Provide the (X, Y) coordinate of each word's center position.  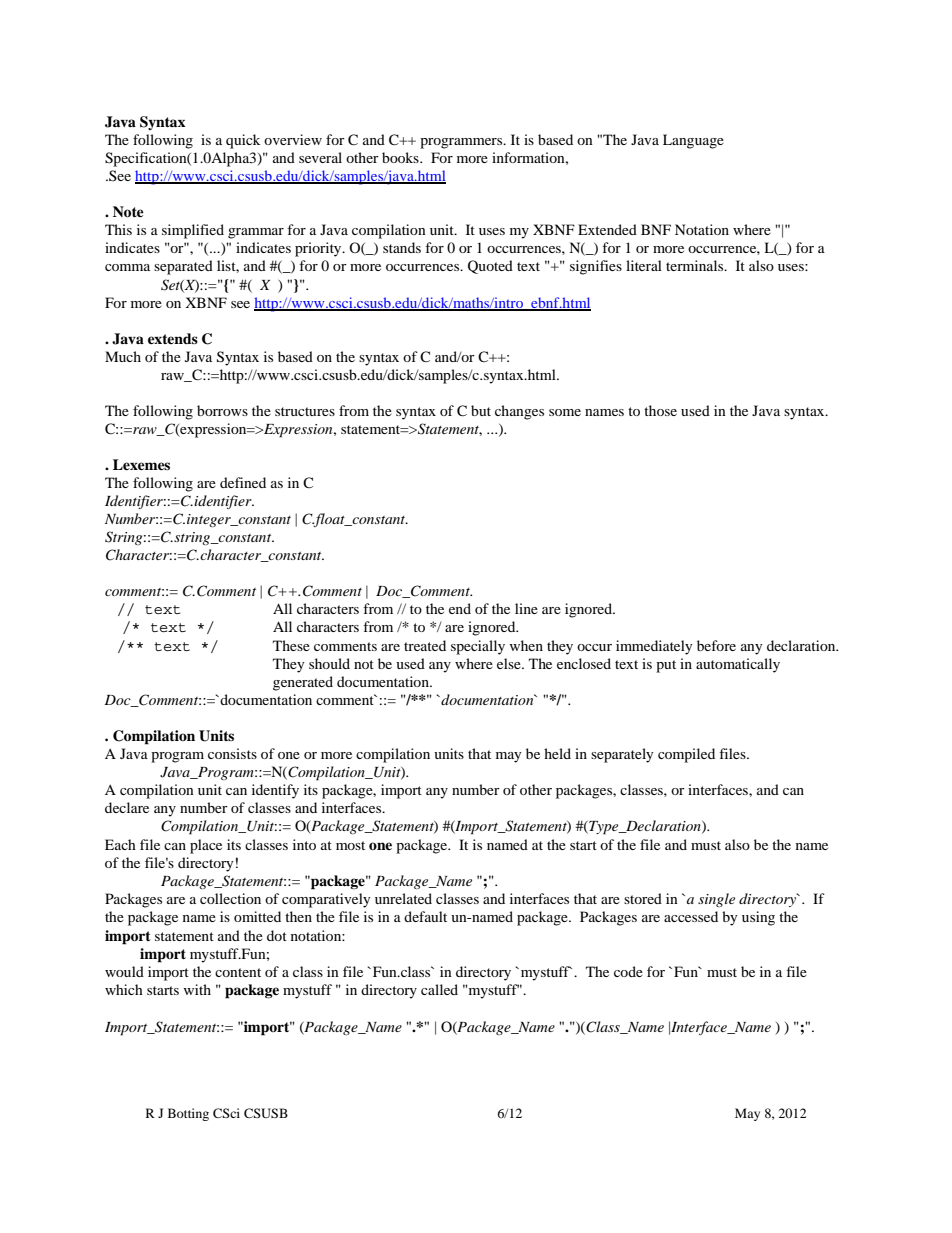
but (481, 410)
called (439, 989)
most (350, 845)
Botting (188, 1114)
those (660, 410)
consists (232, 753)
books (401, 157)
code (628, 971)
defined (243, 482)
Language (693, 141)
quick (243, 141)
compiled (686, 755)
